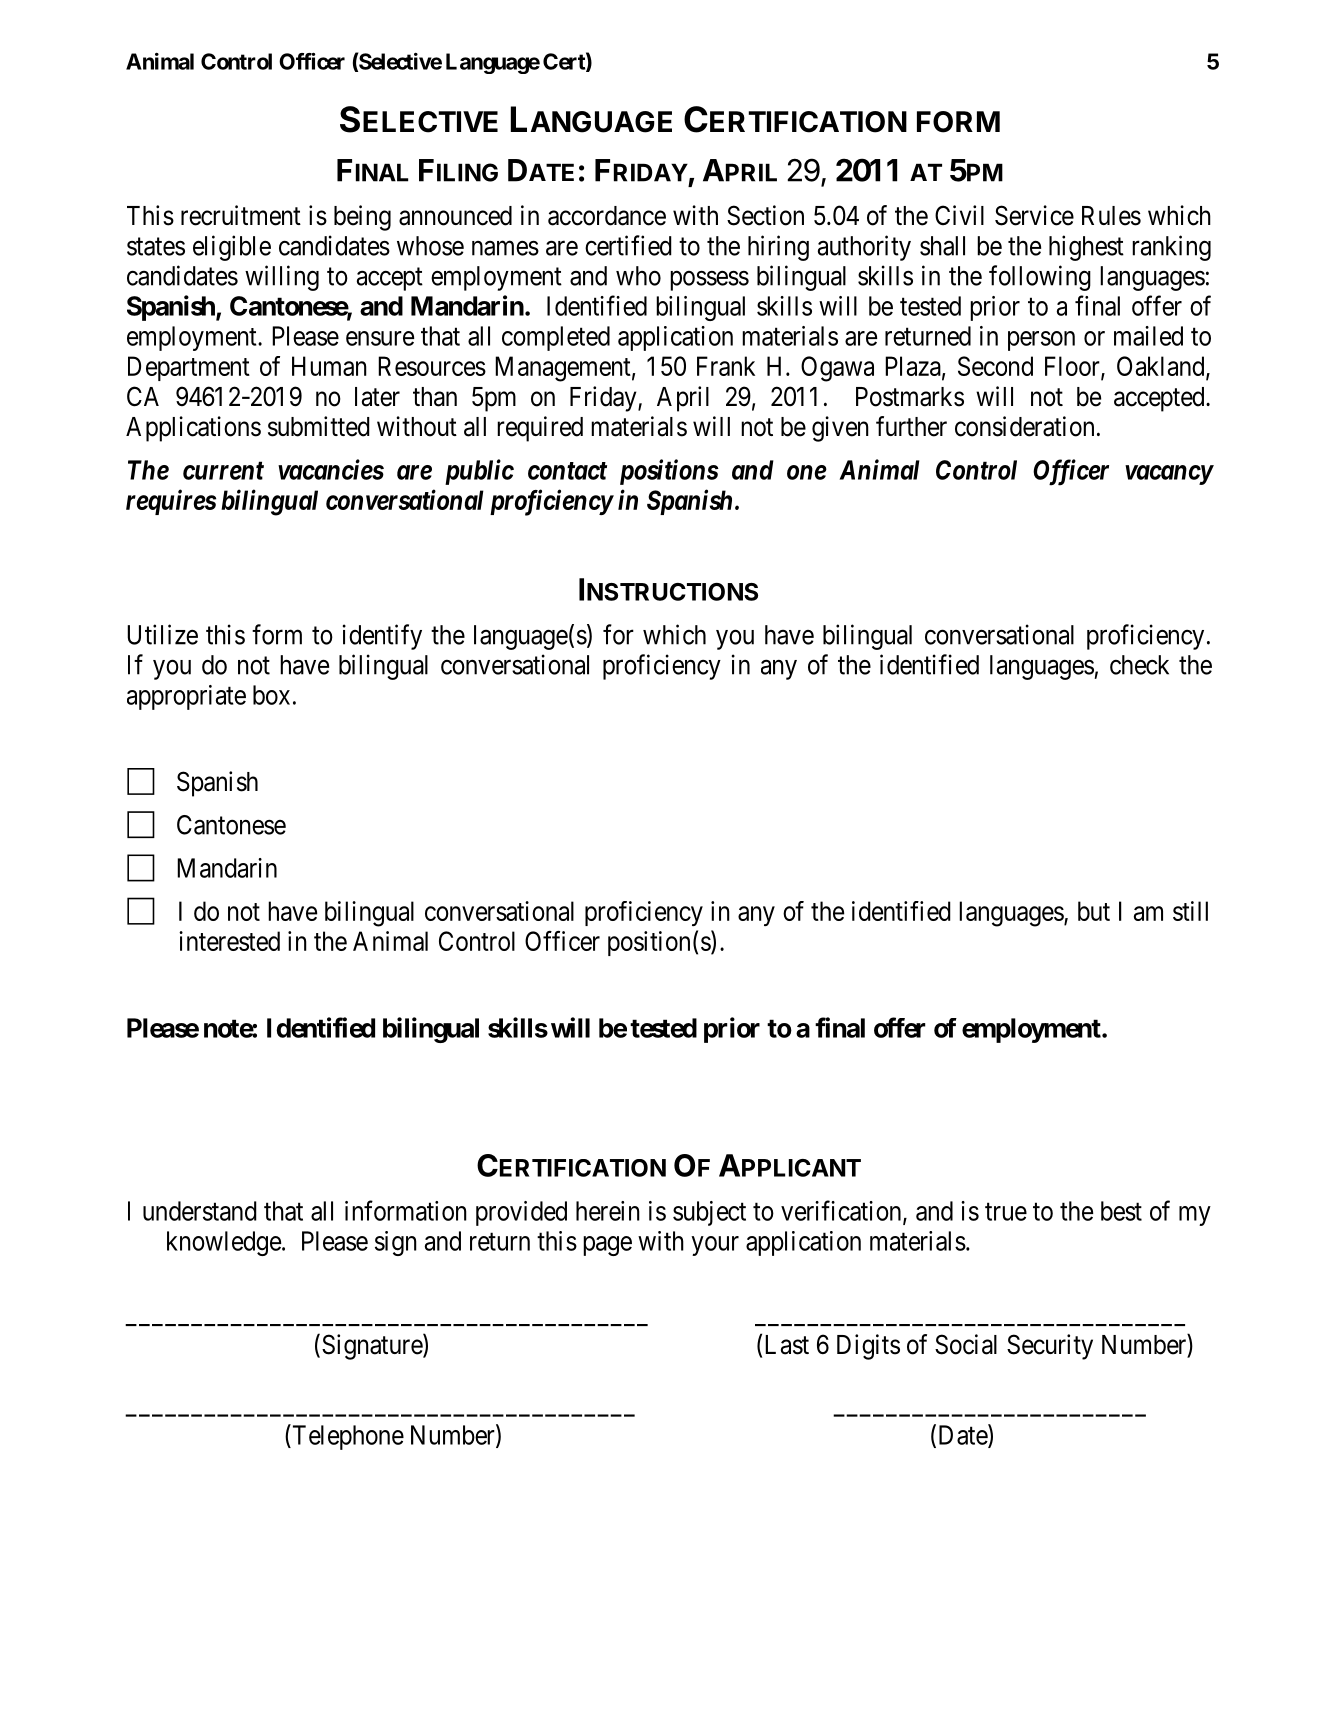  Describe the element at coordinates (1050, 1347) in the screenshot. I see `Security` at that location.
